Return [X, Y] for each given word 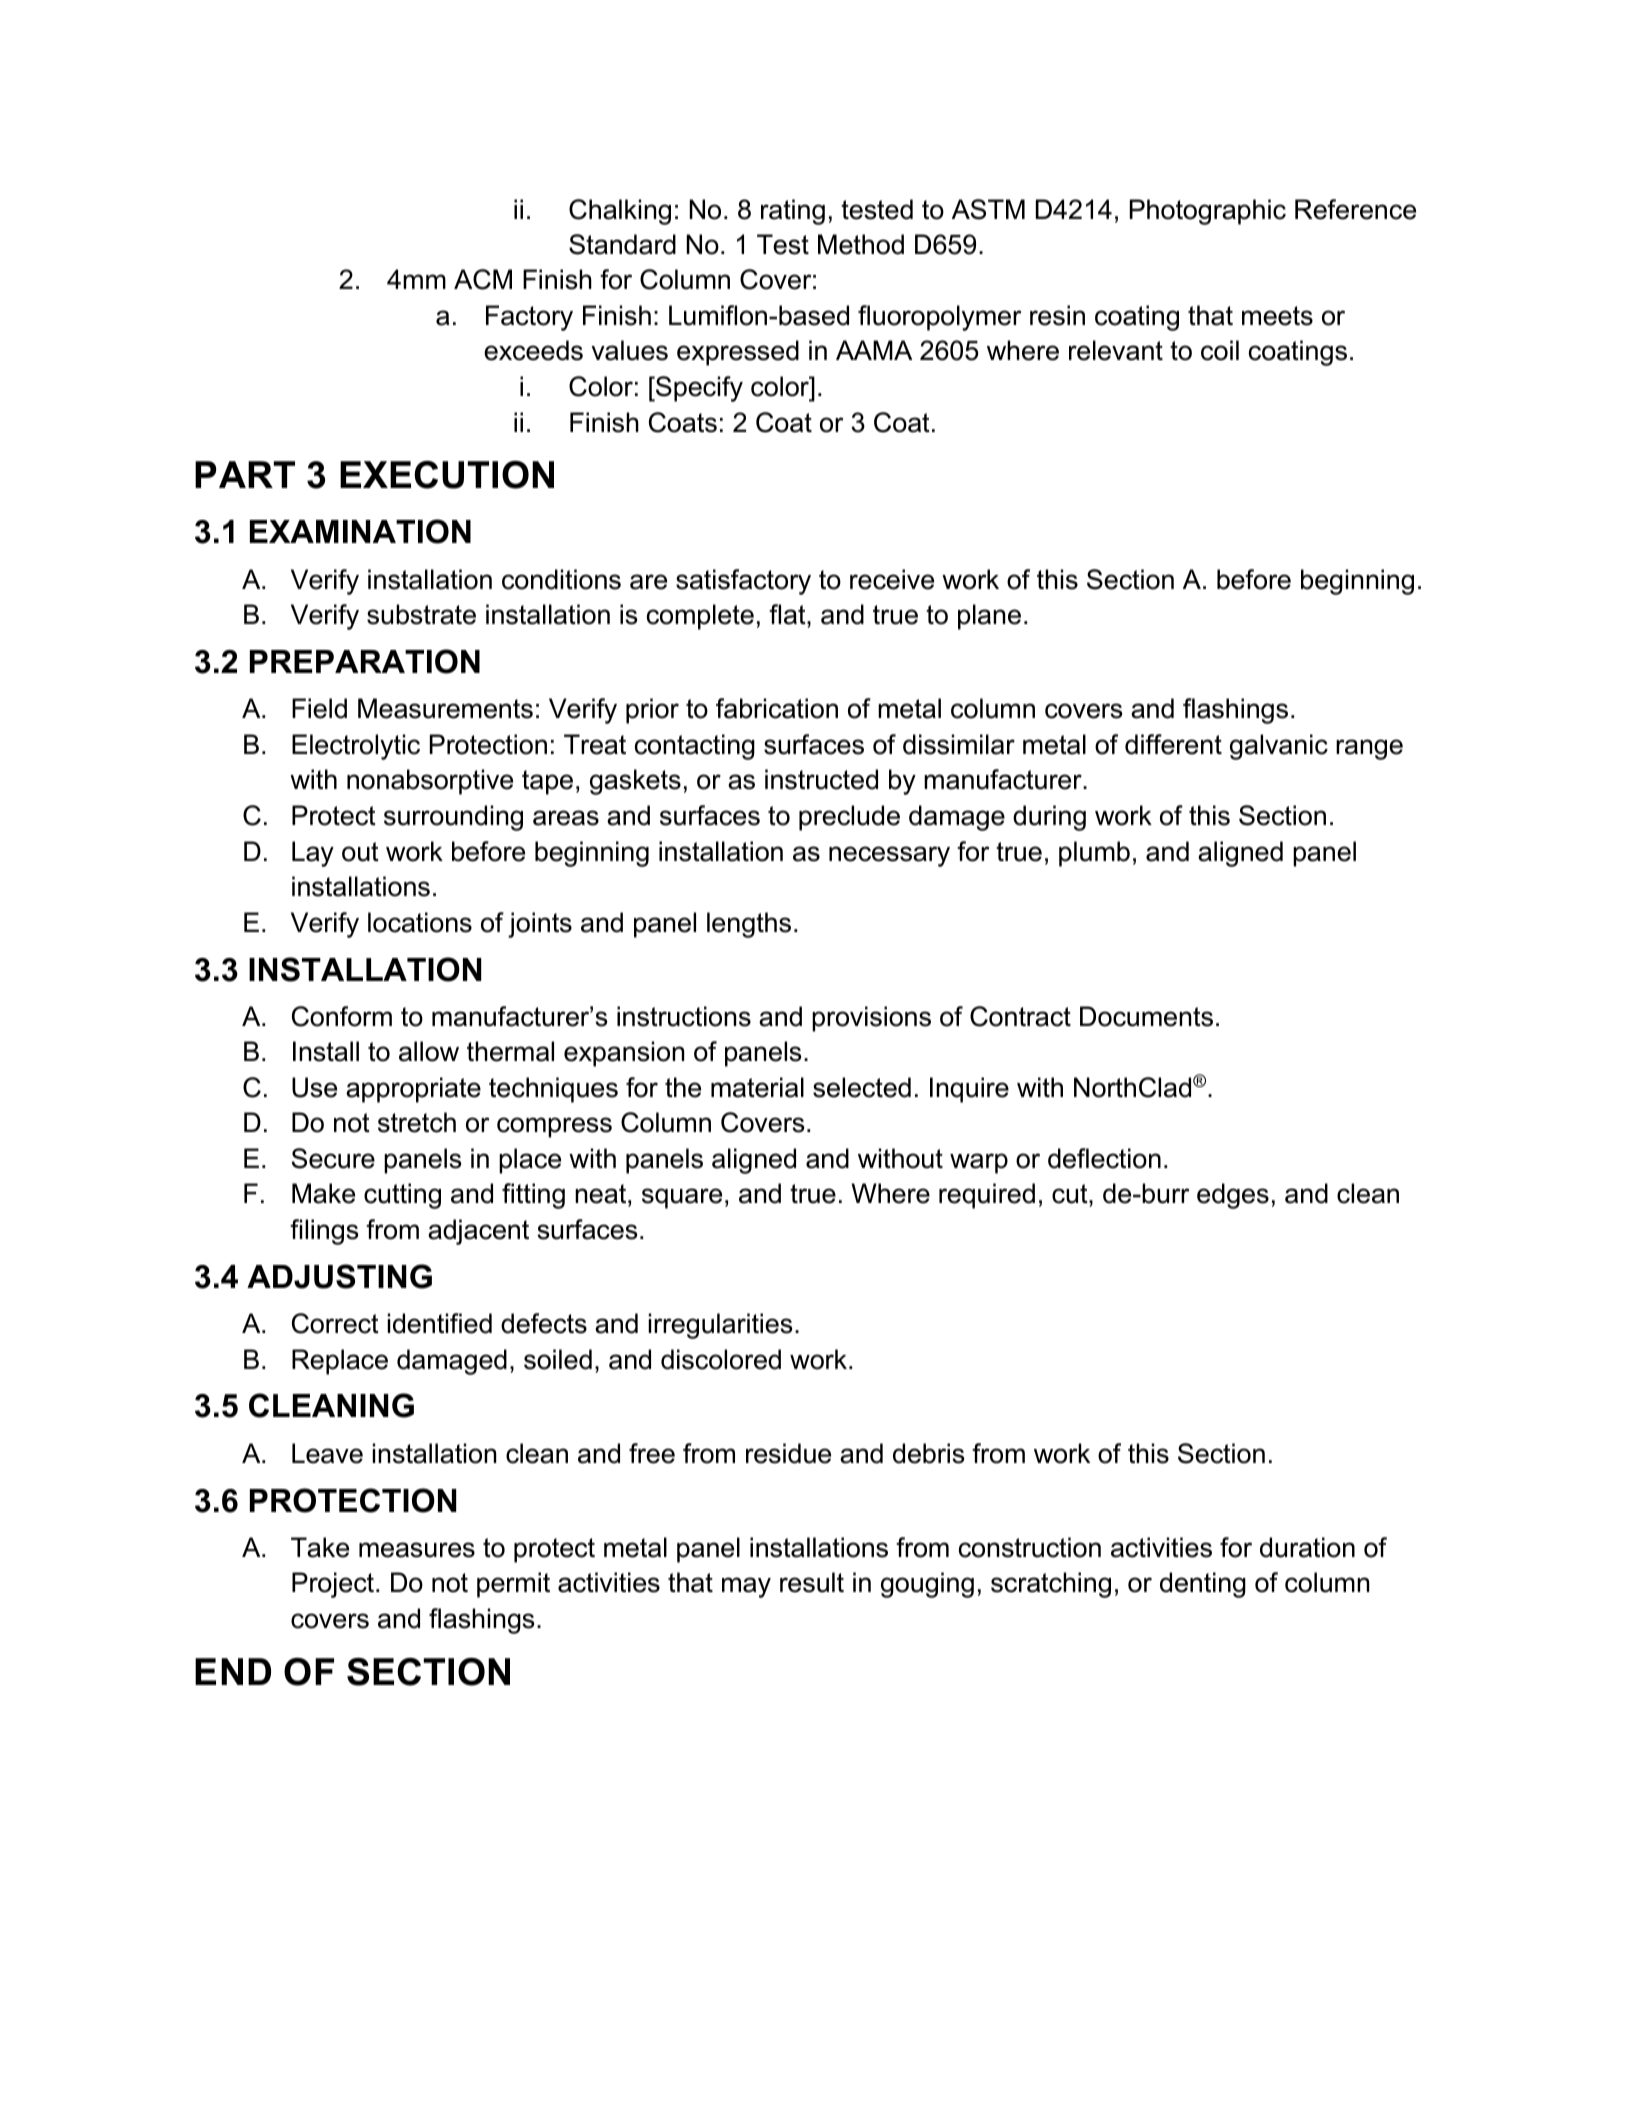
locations [420, 922]
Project [334, 1585]
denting [1203, 1585]
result [812, 1582]
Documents [1146, 1016]
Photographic [1208, 212]
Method [861, 244]
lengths [749, 925]
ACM [483, 279]
